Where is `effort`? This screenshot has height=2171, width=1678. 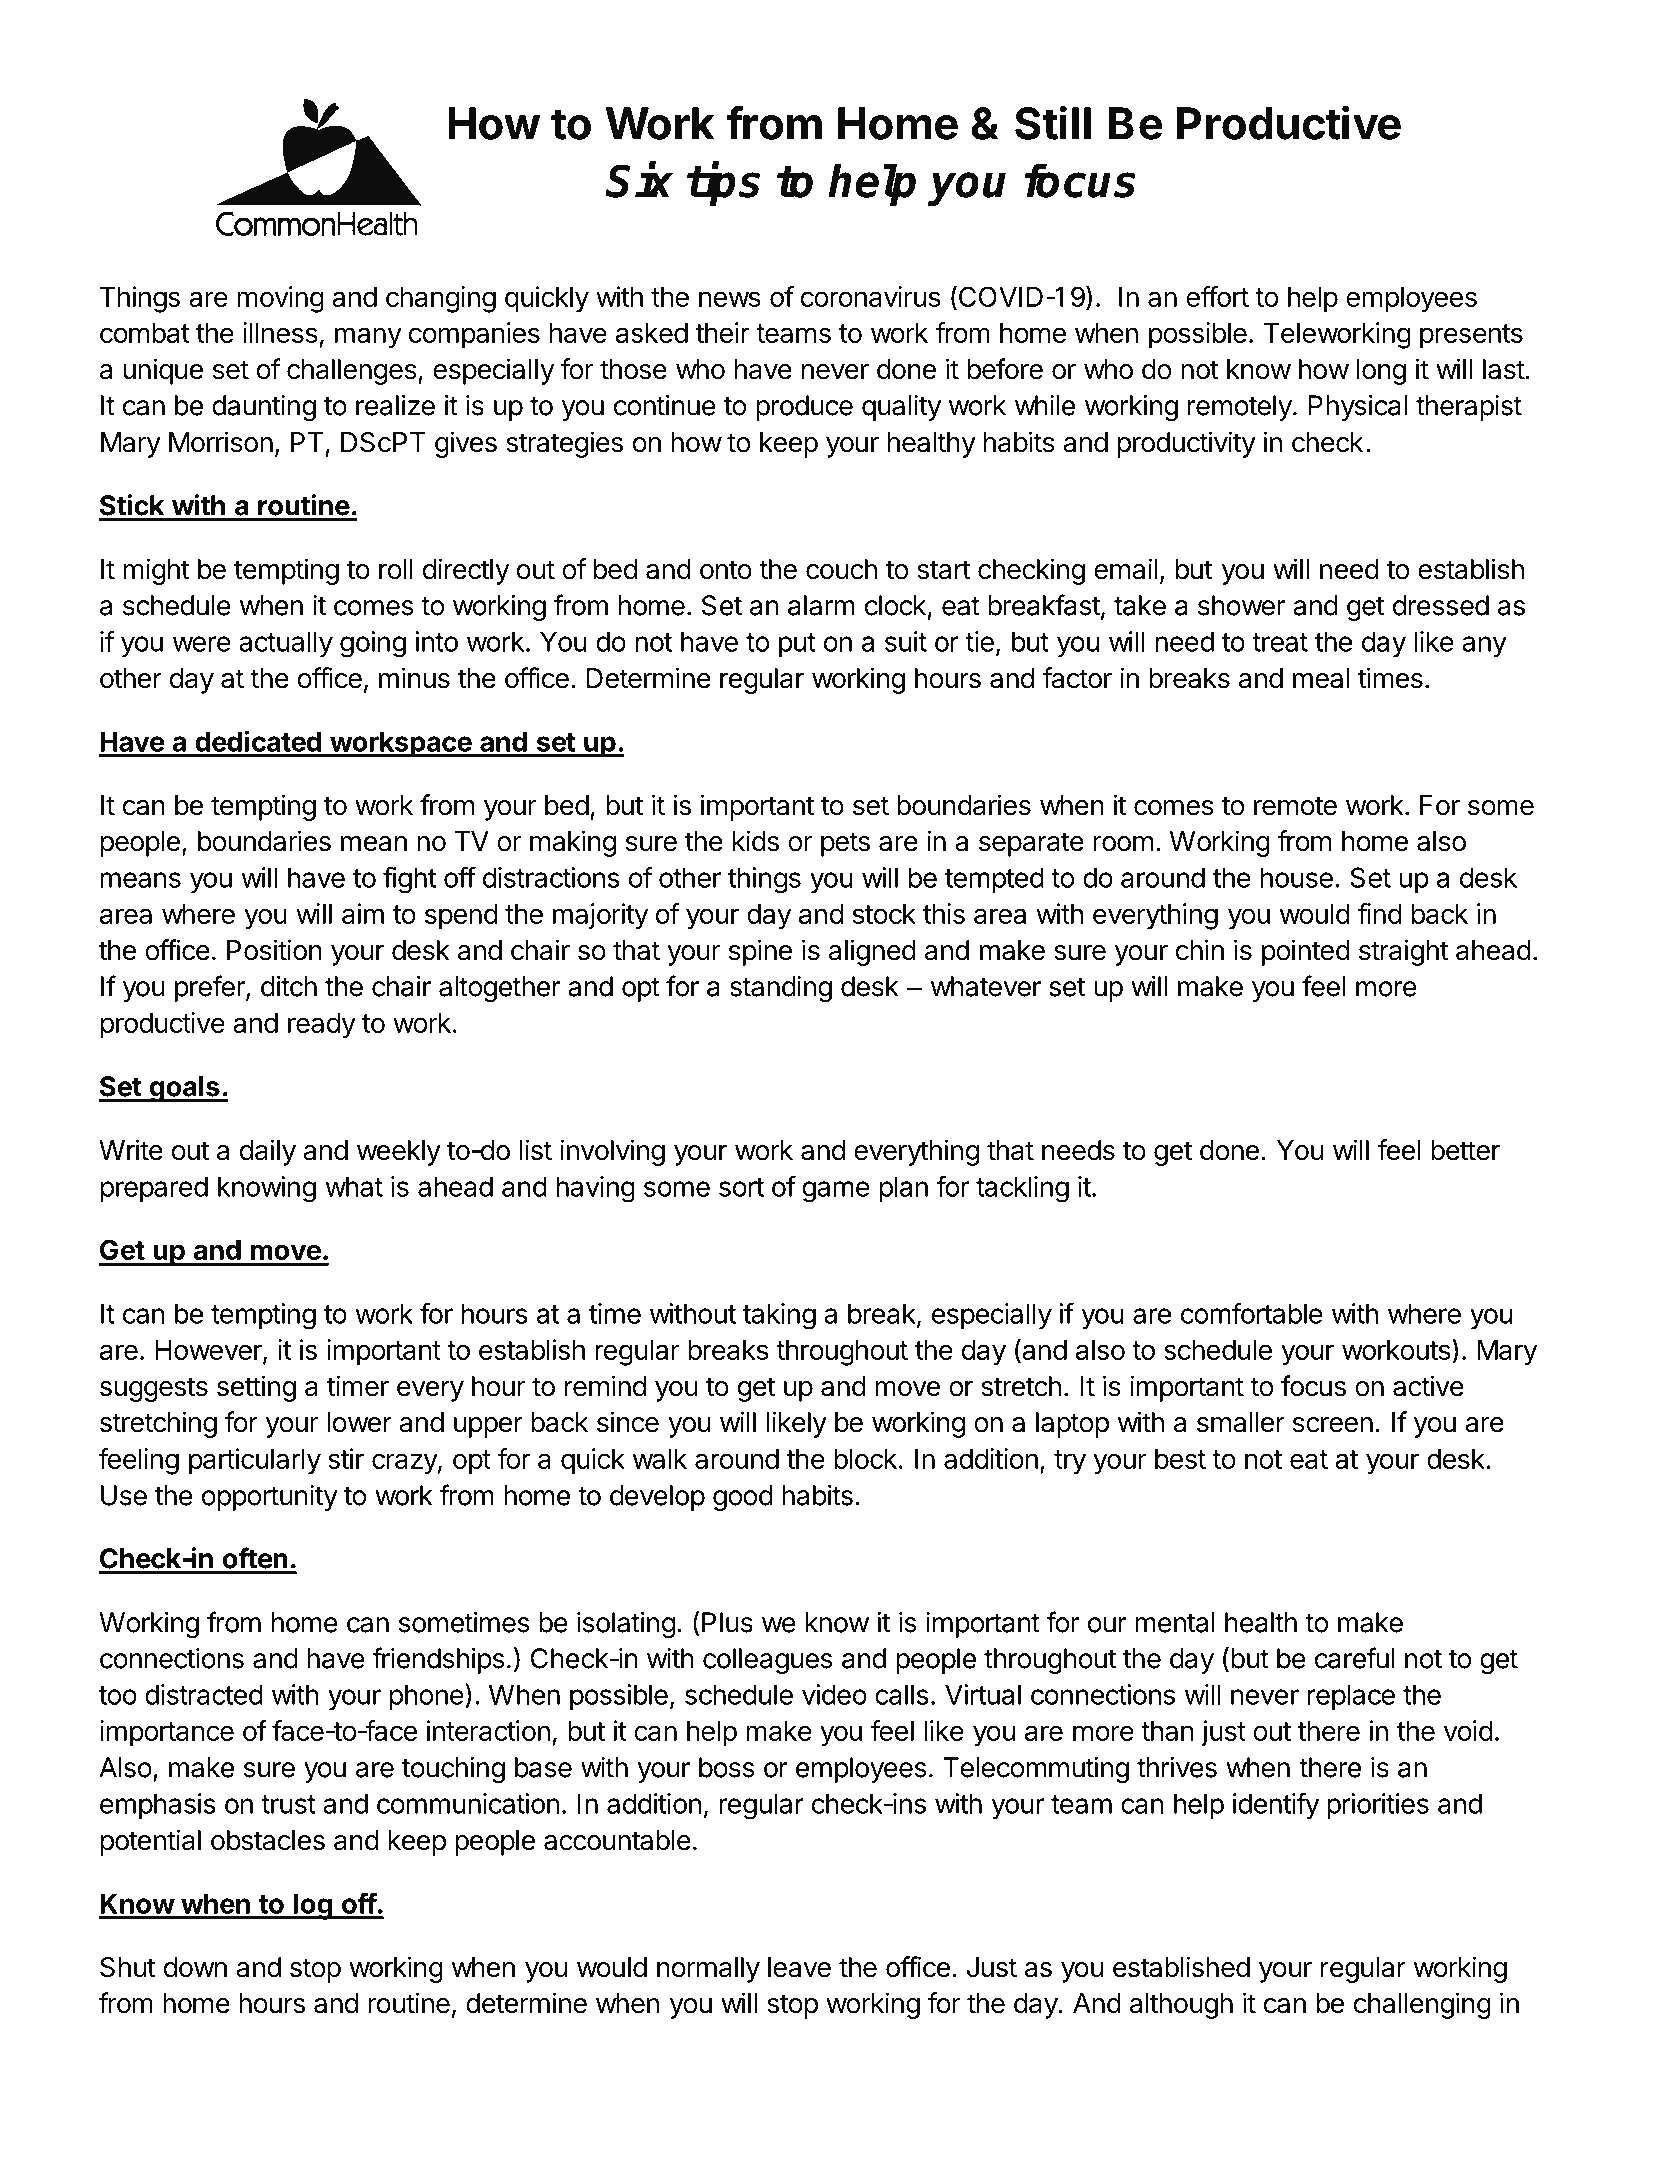
effort is located at coordinates (1217, 296).
